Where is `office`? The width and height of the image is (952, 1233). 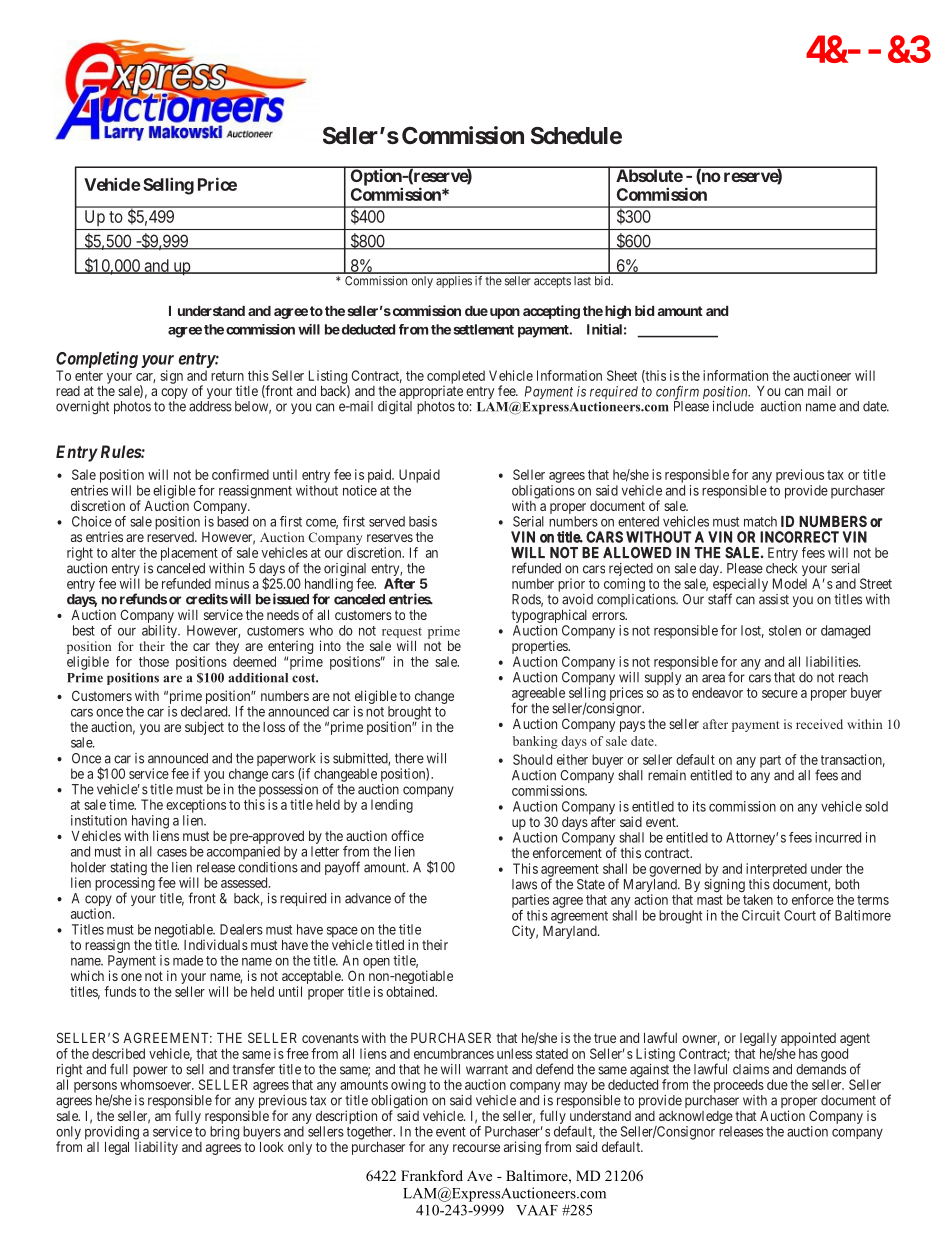 office is located at coordinates (407, 835).
